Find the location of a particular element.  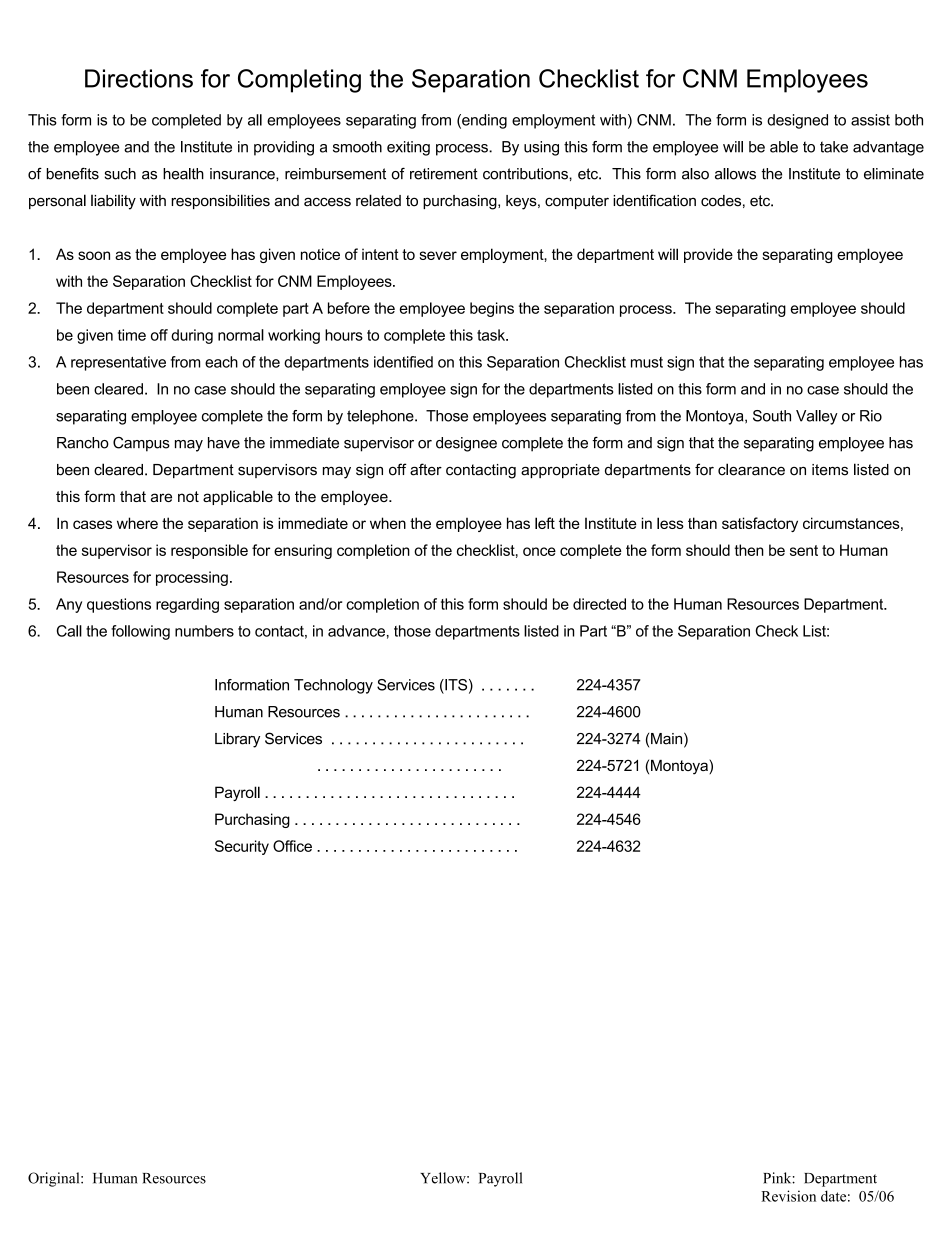

task is located at coordinates (492, 335).
